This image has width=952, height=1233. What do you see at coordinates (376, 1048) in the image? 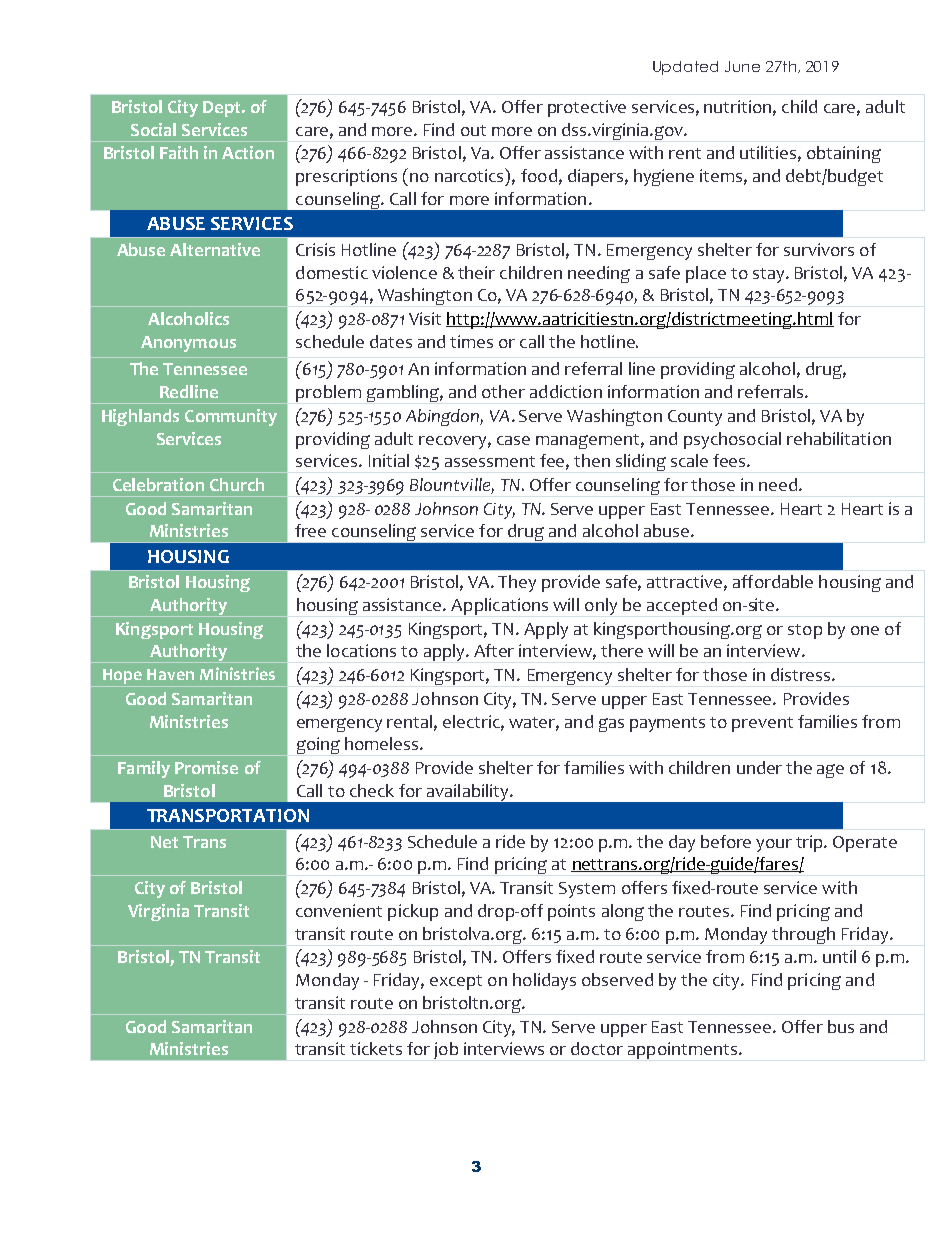
I see `tickets` at bounding box center [376, 1048].
